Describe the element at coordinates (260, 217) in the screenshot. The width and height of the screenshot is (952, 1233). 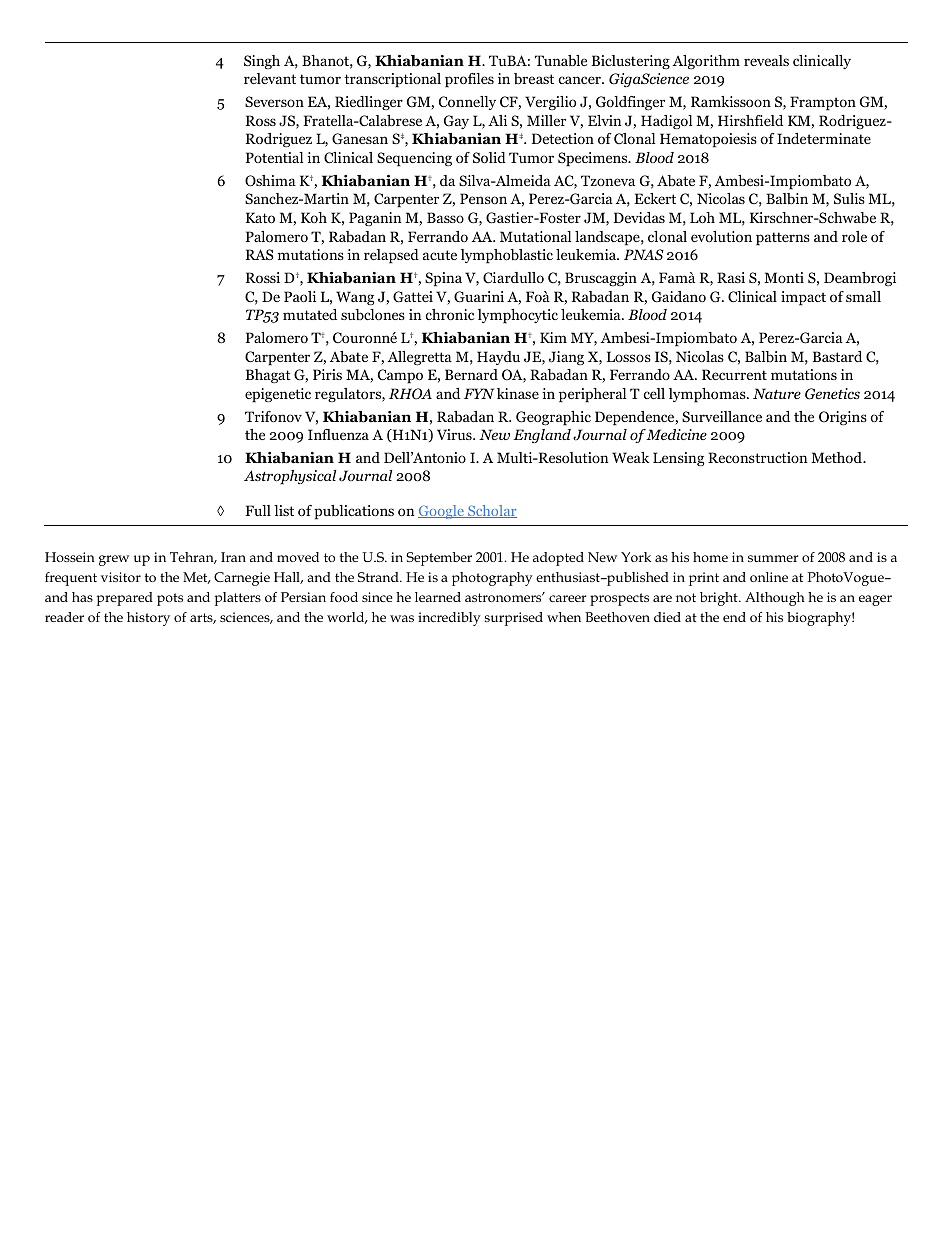
I see `Kato` at that location.
